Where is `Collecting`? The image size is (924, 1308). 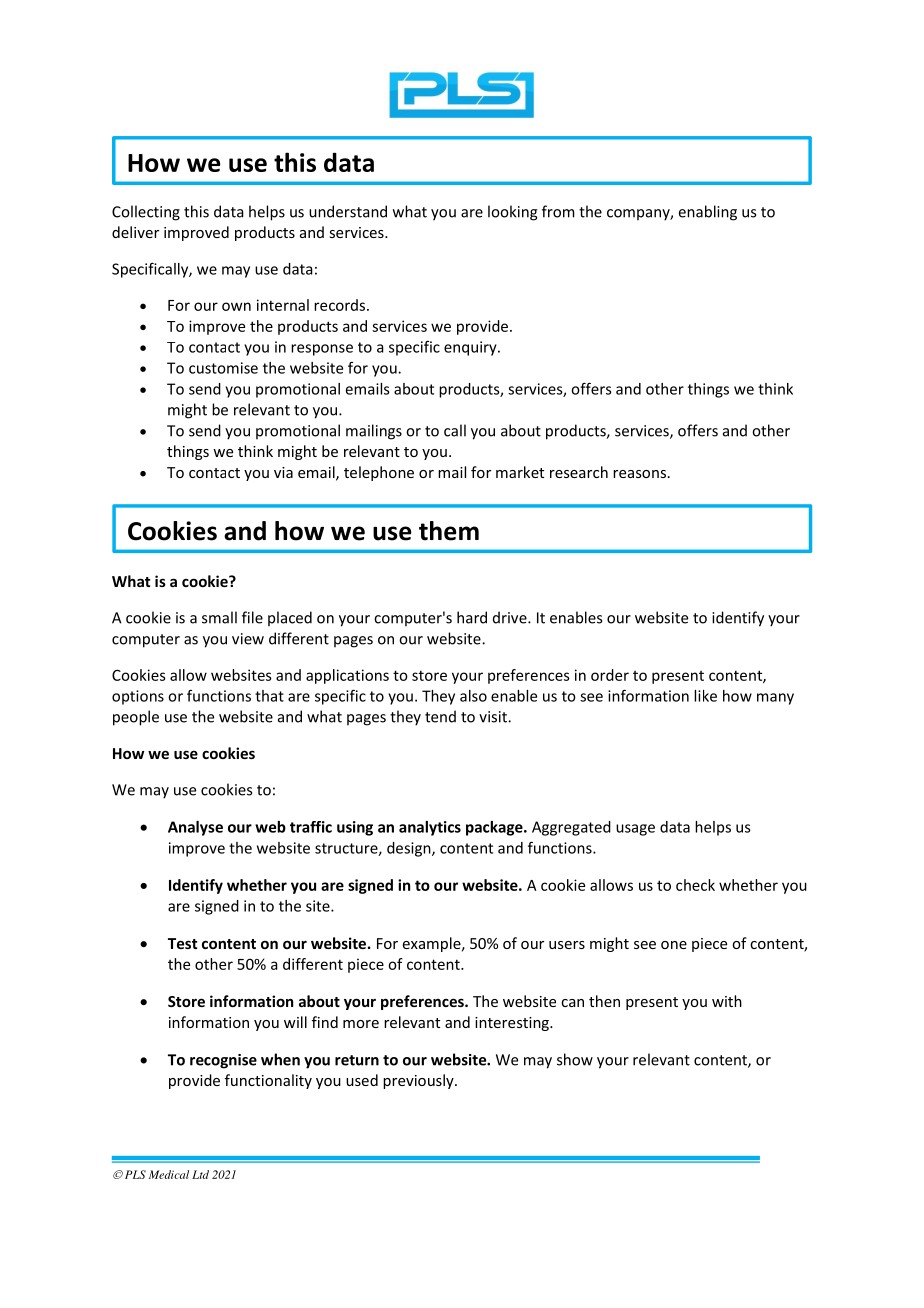 Collecting is located at coordinates (146, 213).
